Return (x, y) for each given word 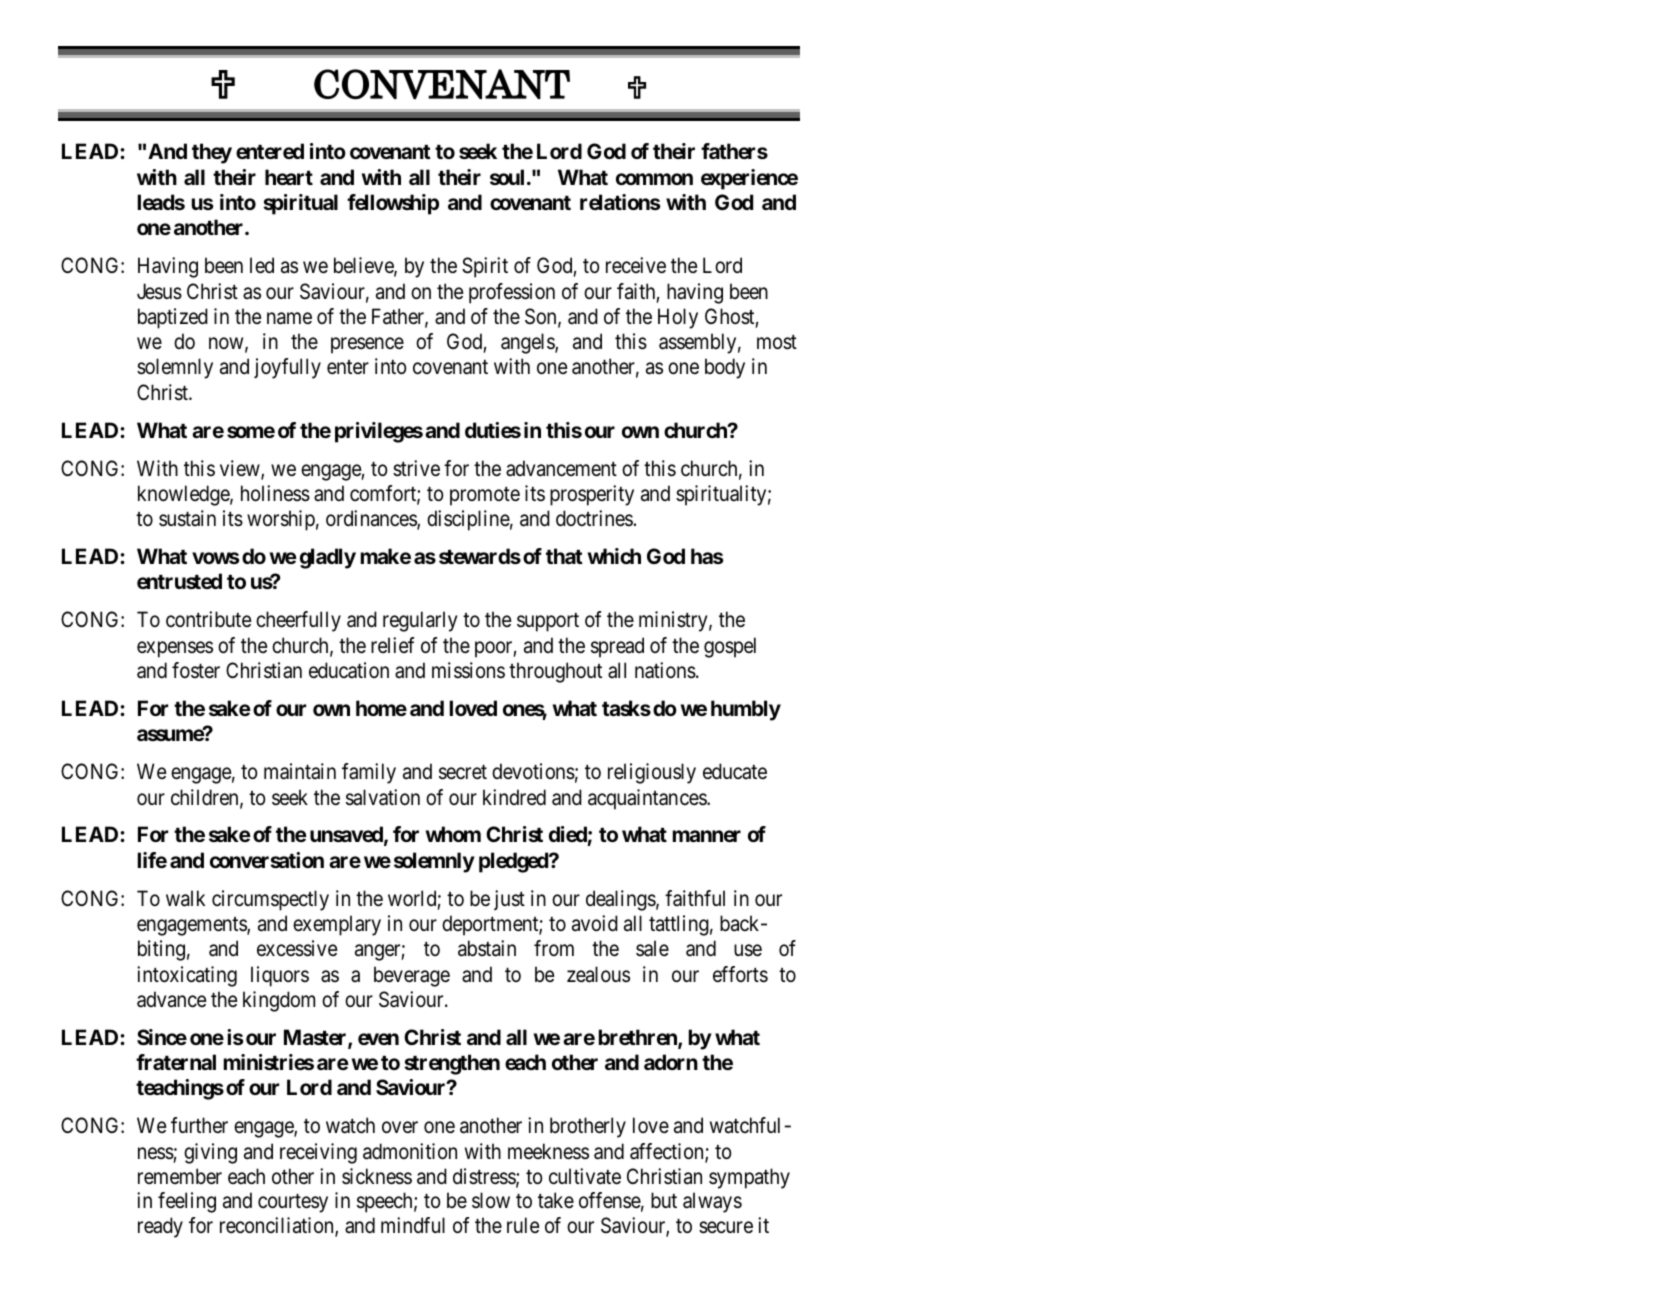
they (212, 153)
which (614, 556)
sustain (187, 518)
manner (707, 836)
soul (507, 177)
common (654, 179)
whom (453, 834)
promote (485, 496)
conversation (267, 860)
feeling (187, 1202)
